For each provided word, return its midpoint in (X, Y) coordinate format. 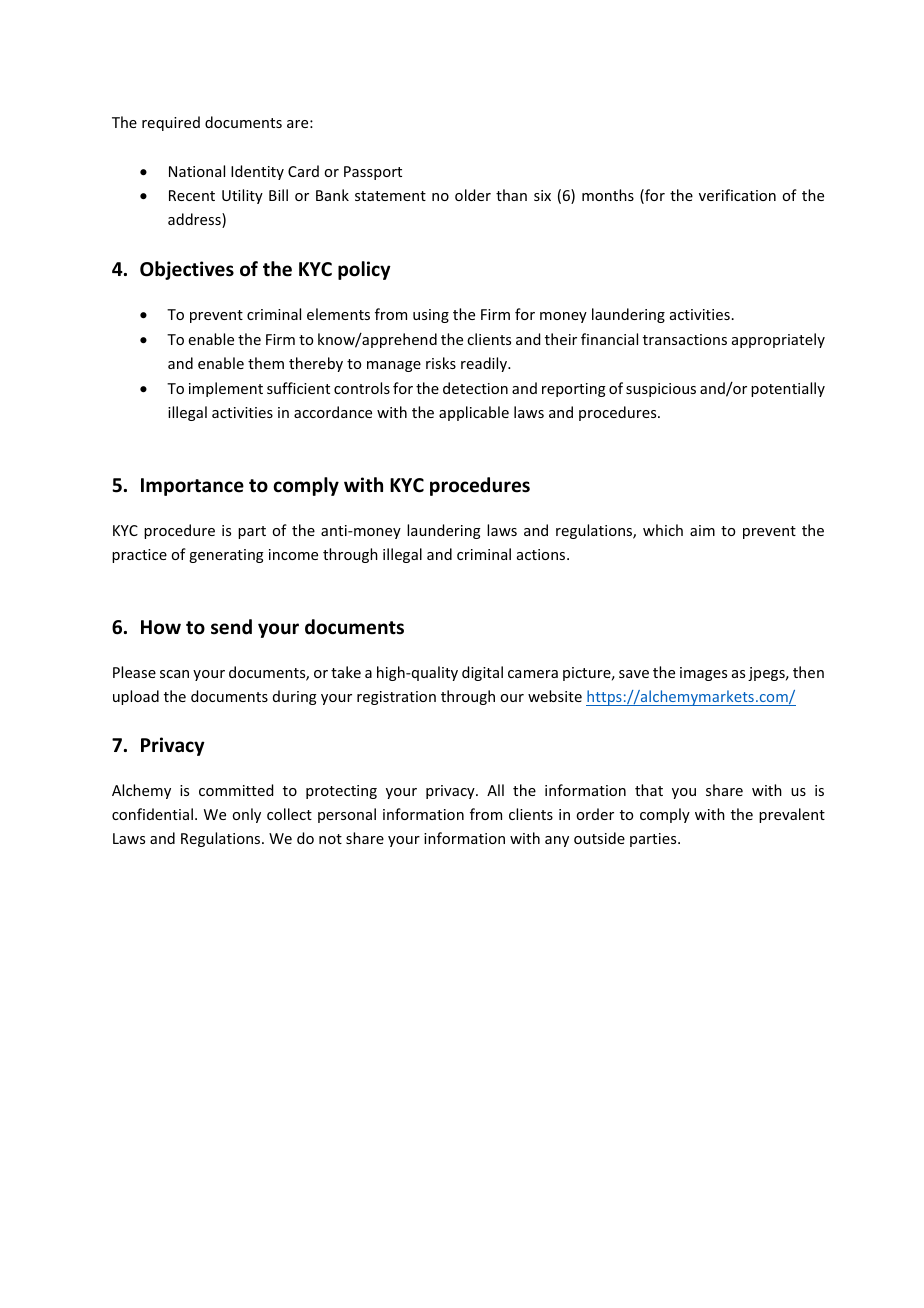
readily (485, 364)
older (473, 195)
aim (702, 530)
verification (737, 195)
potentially (788, 389)
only (246, 815)
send (231, 627)
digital (482, 673)
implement (226, 389)
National (197, 171)
